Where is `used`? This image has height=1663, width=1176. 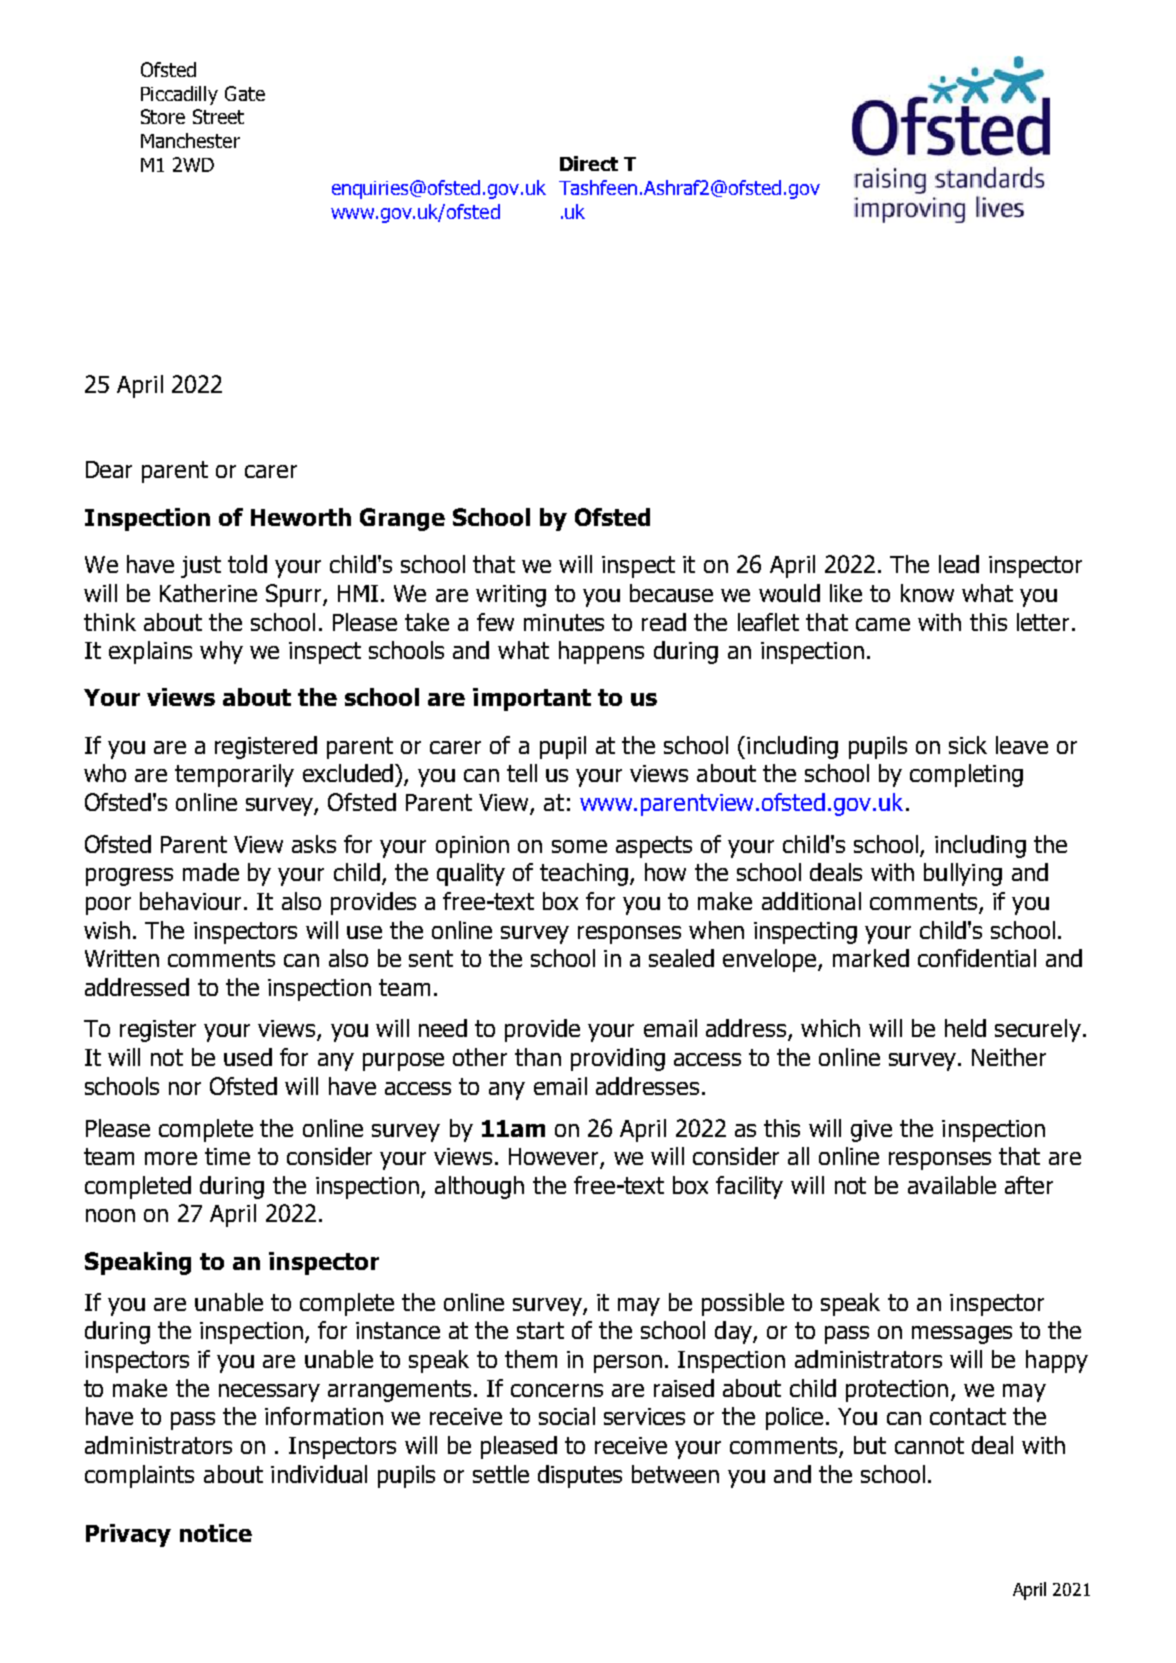
used is located at coordinates (248, 1057).
